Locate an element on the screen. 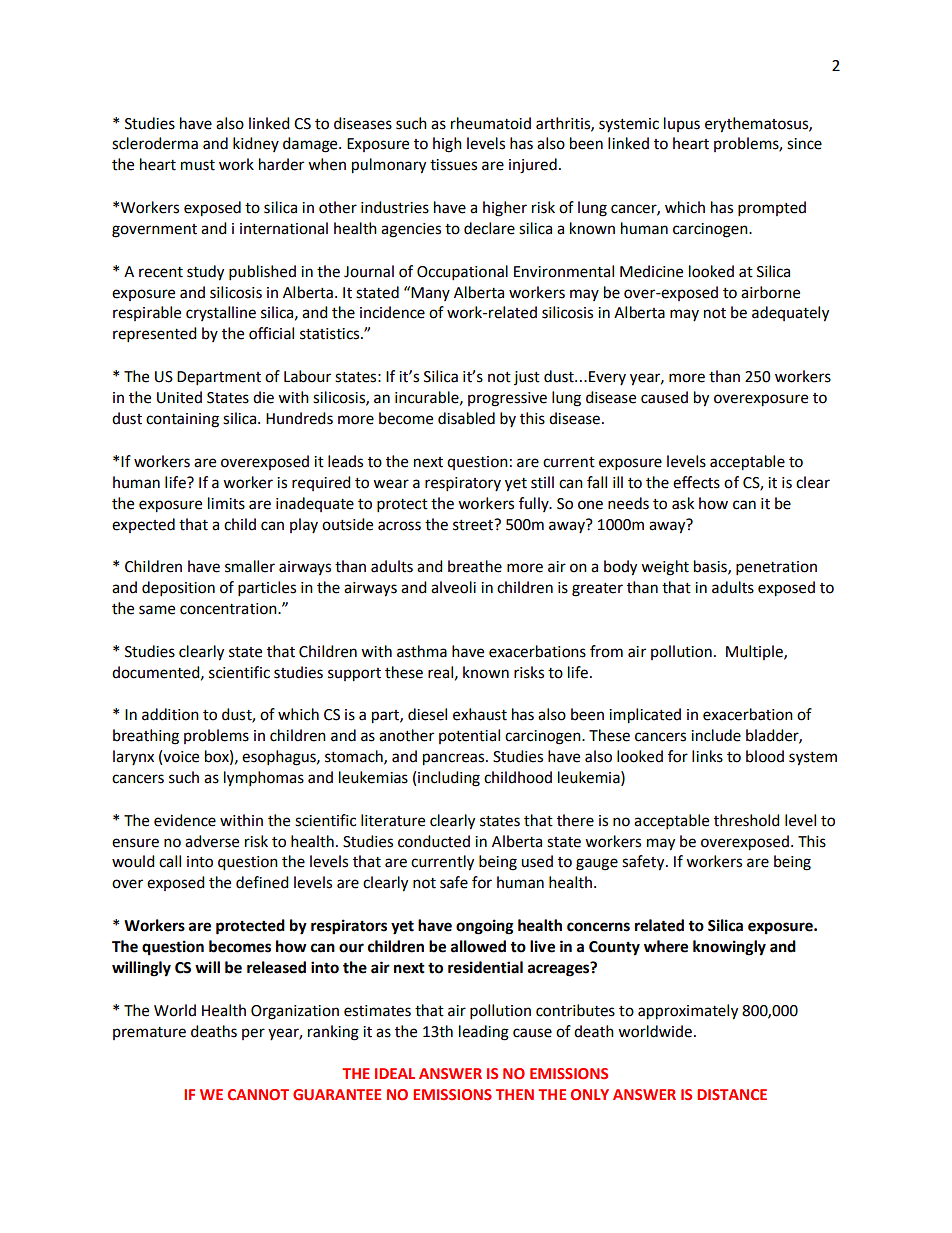 The width and height of the screenshot is (952, 1233). tissues is located at coordinates (453, 165).
